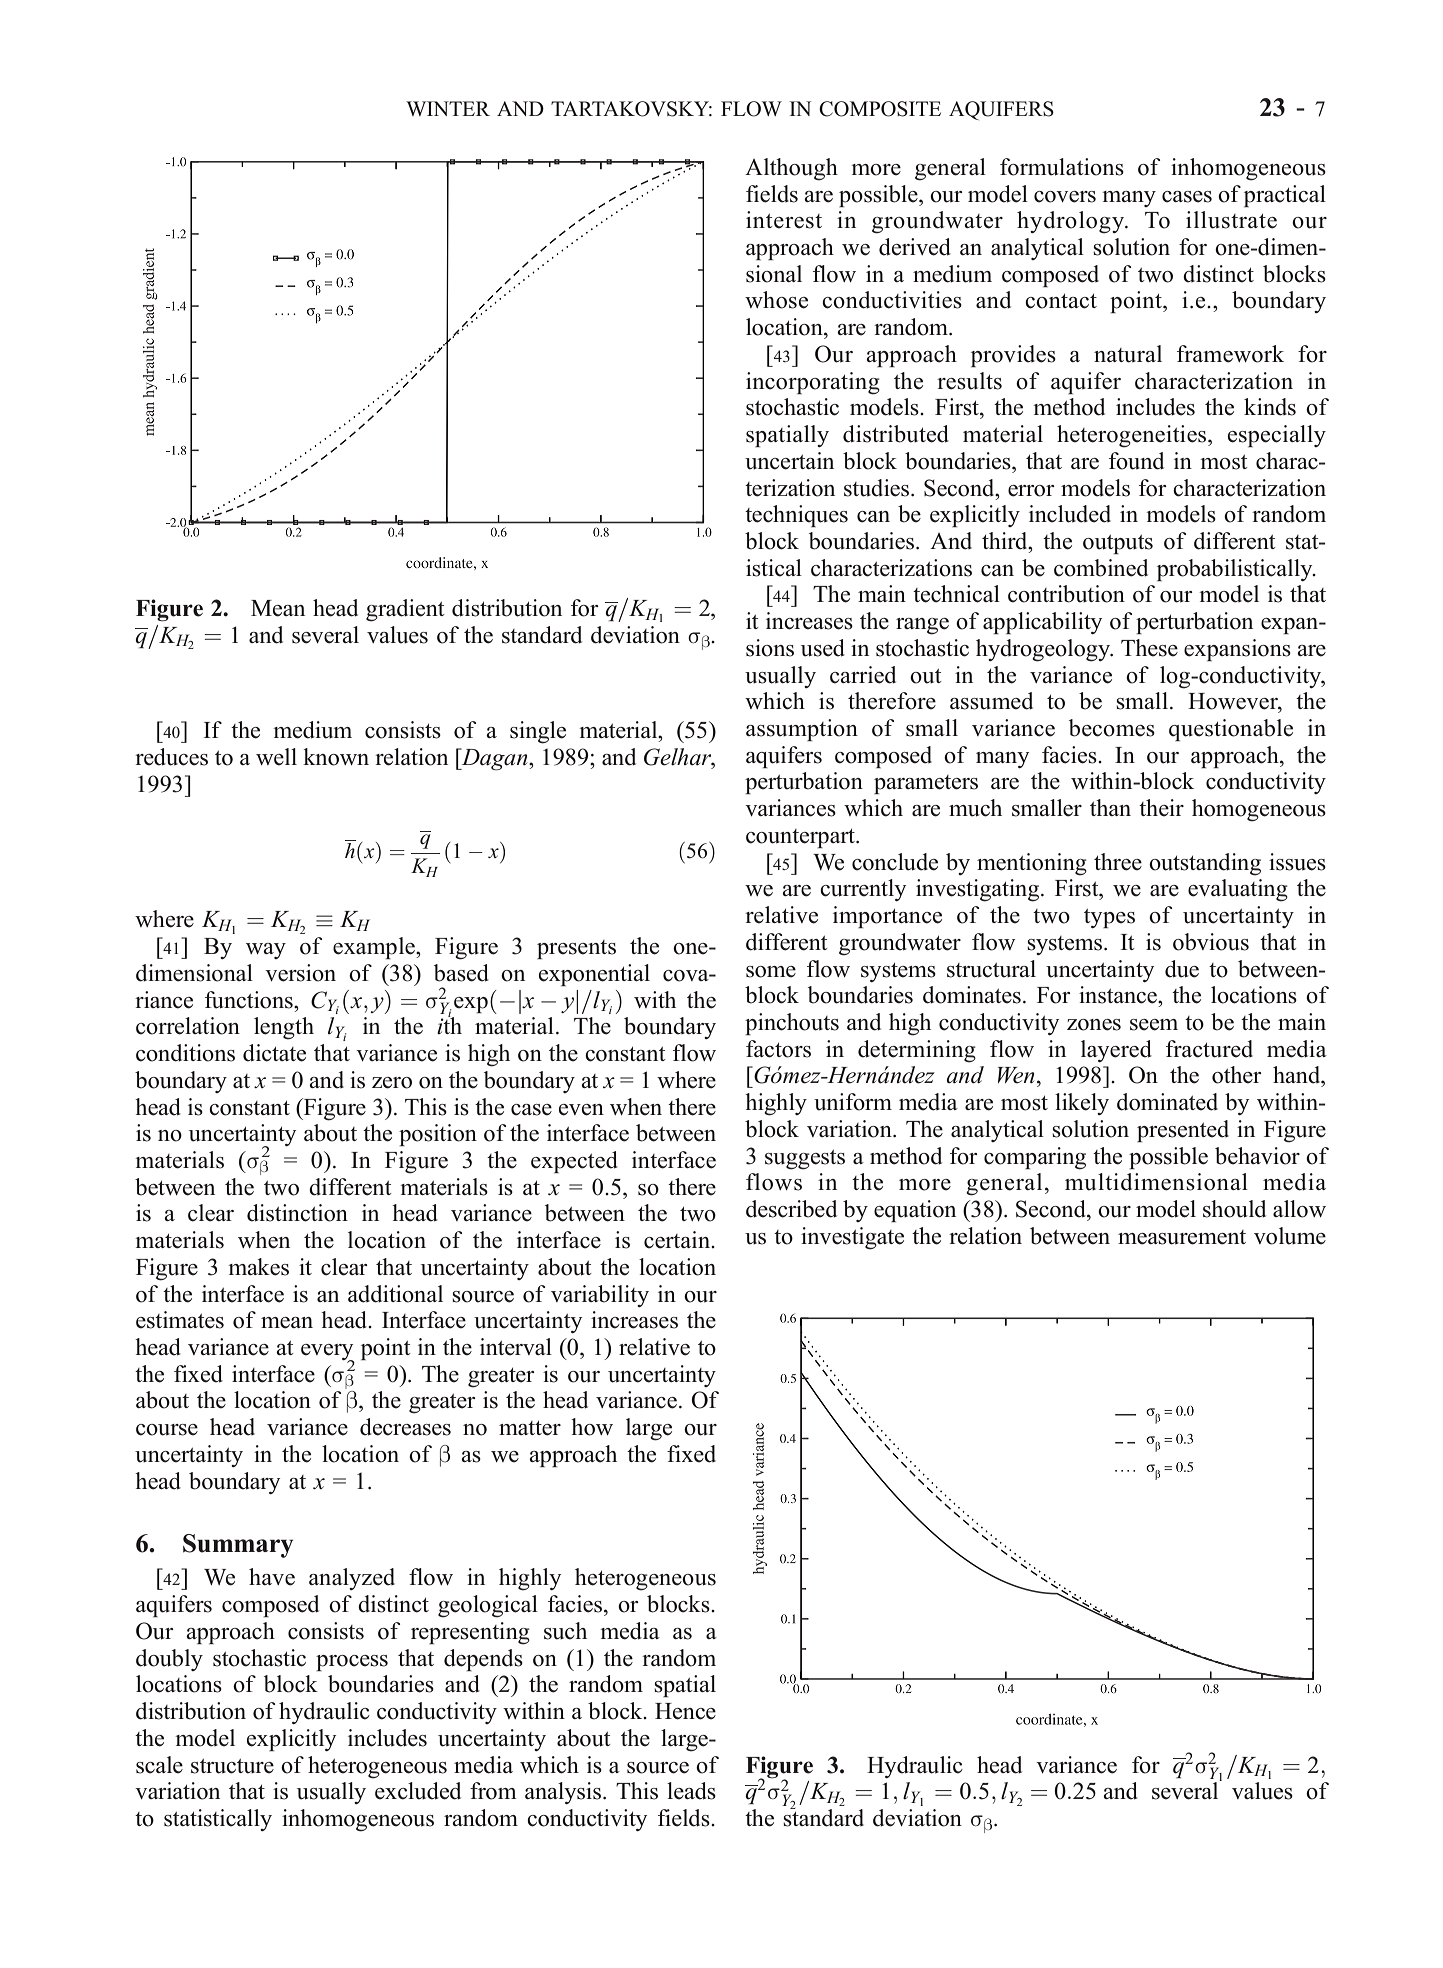 The image size is (1443, 1968). I want to click on WINTER, so click(448, 108).
